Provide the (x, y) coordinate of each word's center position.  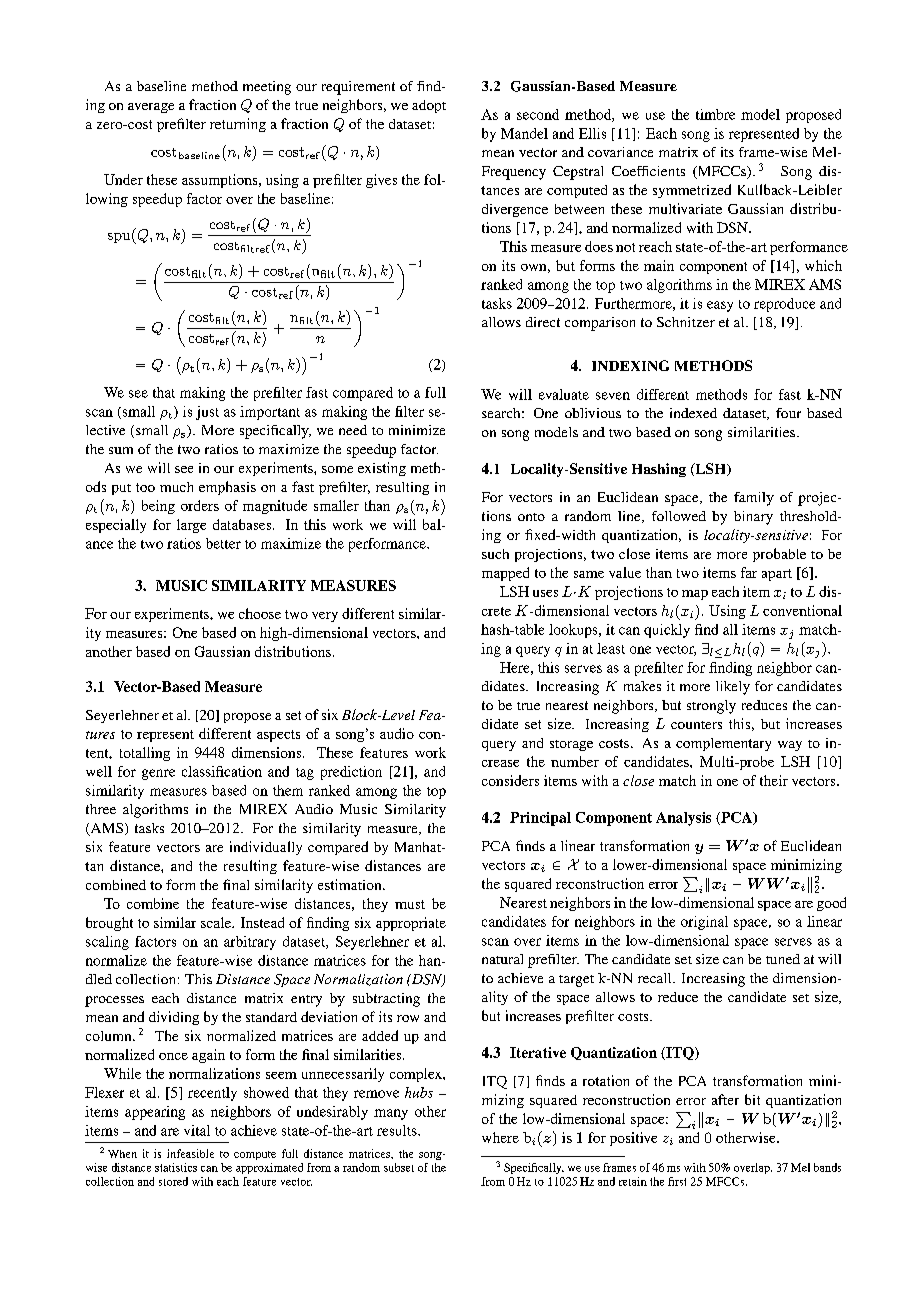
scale (217, 922)
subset (399, 1167)
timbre (715, 114)
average (151, 108)
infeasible (190, 1153)
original (704, 923)
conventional (802, 610)
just (207, 413)
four (788, 413)
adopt (429, 106)
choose (260, 613)
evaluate (564, 394)
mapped (505, 574)
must (410, 904)
